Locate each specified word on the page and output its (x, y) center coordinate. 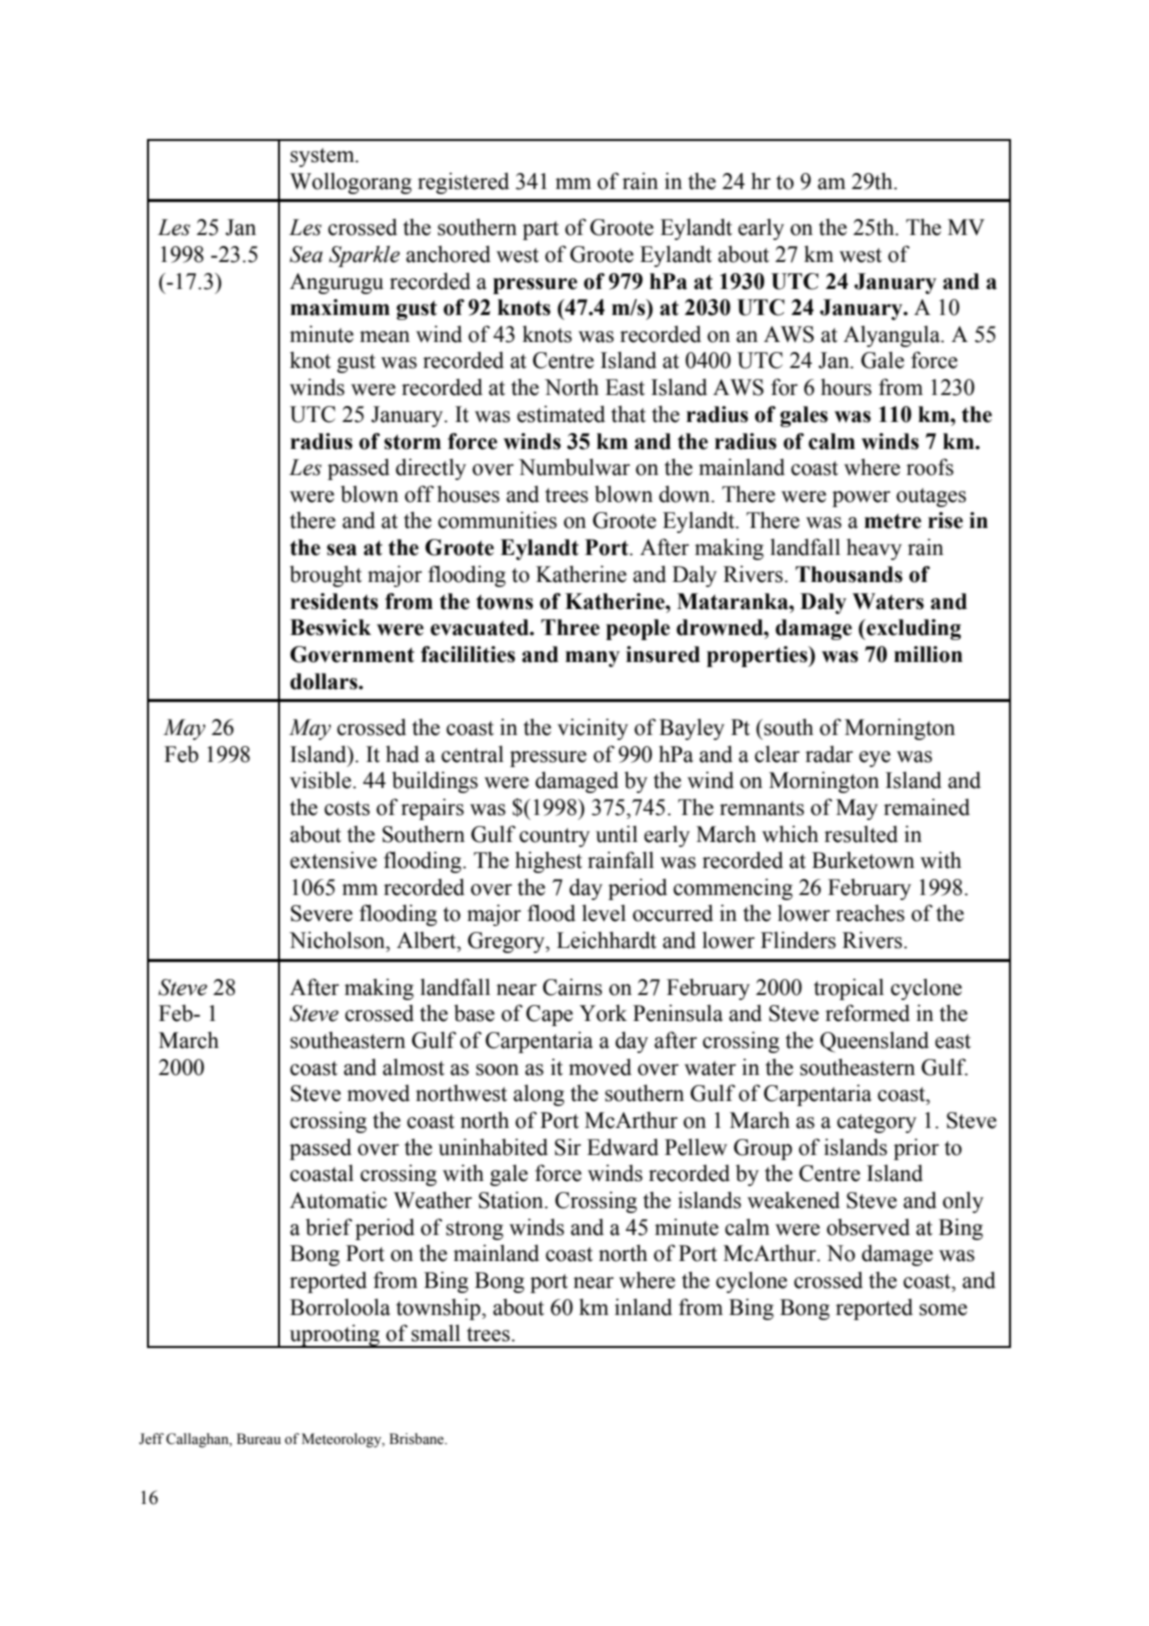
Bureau (259, 1439)
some (943, 1310)
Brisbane (417, 1439)
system (323, 157)
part (541, 230)
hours (846, 387)
